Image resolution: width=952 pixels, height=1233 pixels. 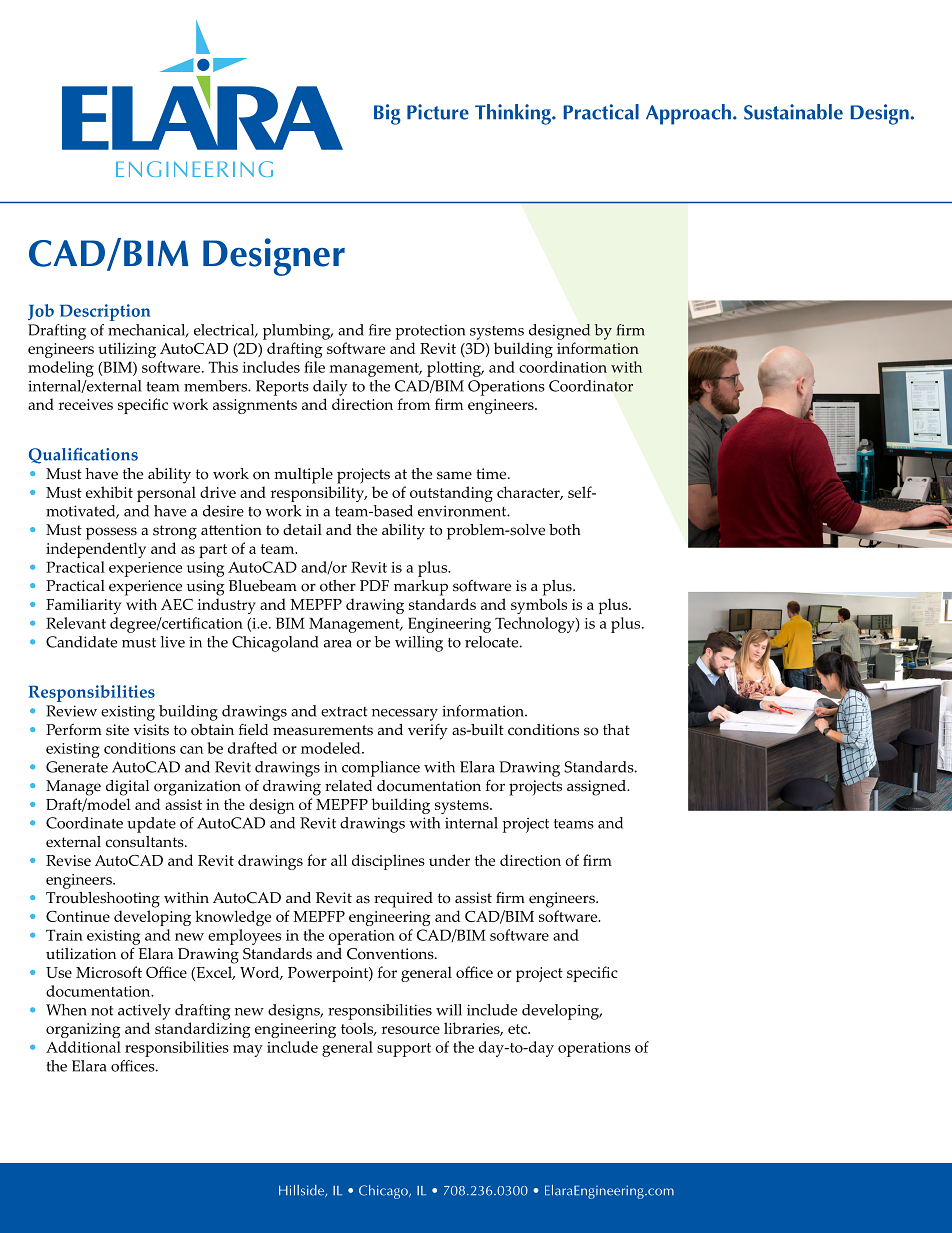 What do you see at coordinates (688, 114) in the document?
I see `Approach` at bounding box center [688, 114].
